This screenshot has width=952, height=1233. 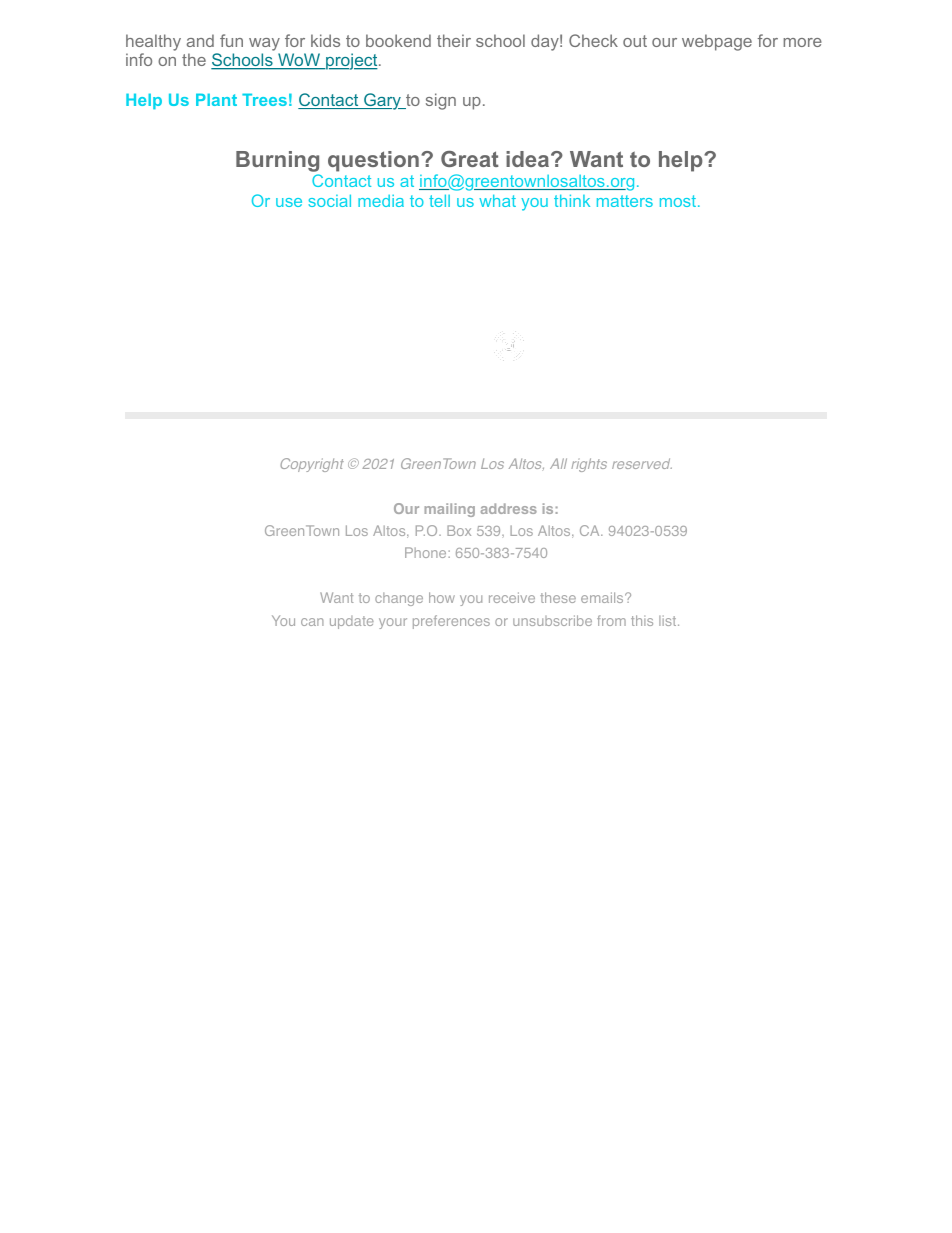 I want to click on fun, so click(x=231, y=40).
